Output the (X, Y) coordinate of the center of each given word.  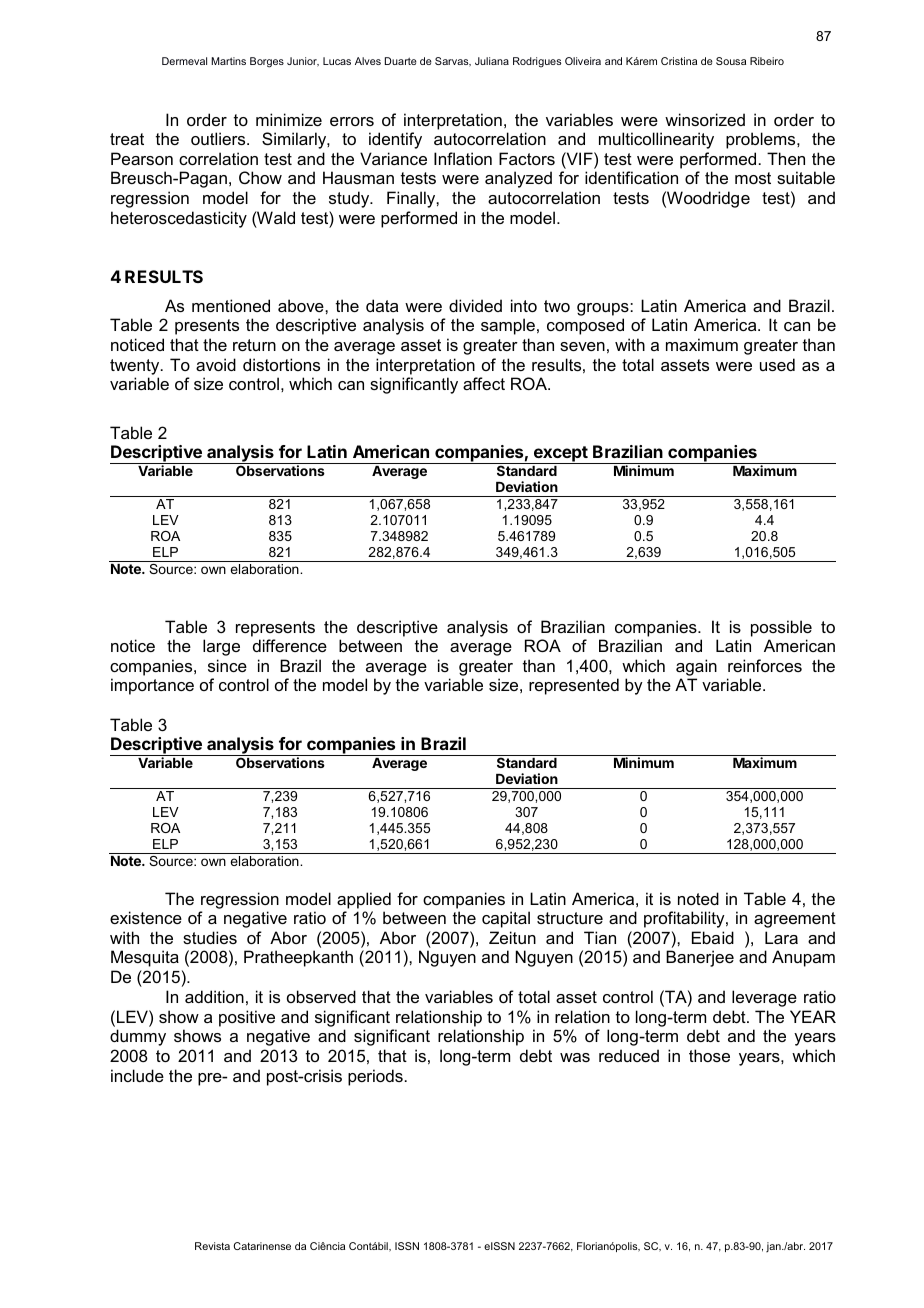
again (696, 667)
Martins (228, 61)
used (777, 364)
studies (210, 937)
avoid (216, 364)
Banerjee (700, 958)
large (221, 647)
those (709, 1055)
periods (375, 1077)
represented (574, 686)
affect (484, 383)
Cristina (679, 61)
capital (506, 919)
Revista (212, 1246)
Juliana (492, 61)
